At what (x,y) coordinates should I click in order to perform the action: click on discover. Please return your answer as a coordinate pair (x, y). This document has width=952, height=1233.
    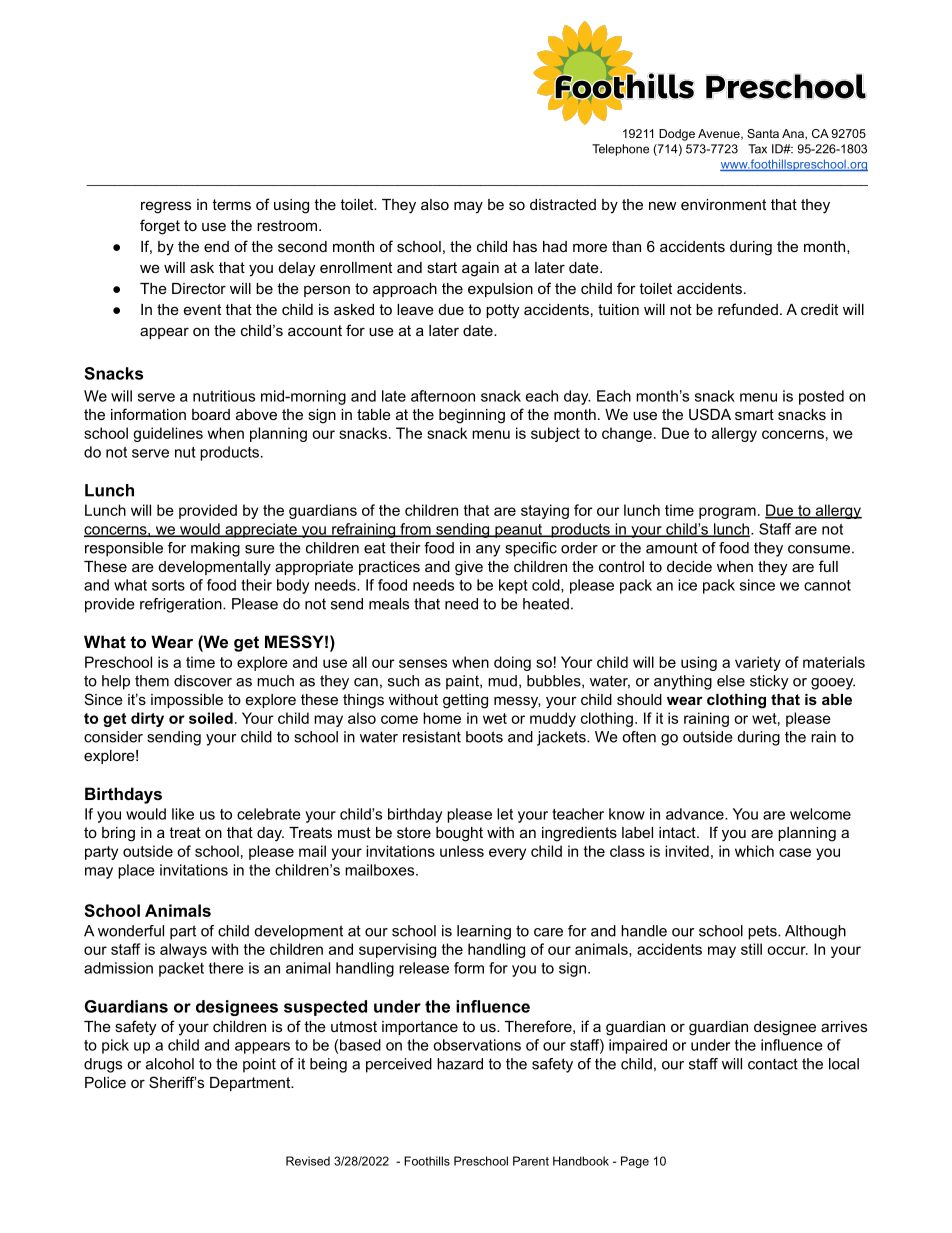
    Looking at the image, I should click on (203, 681).
